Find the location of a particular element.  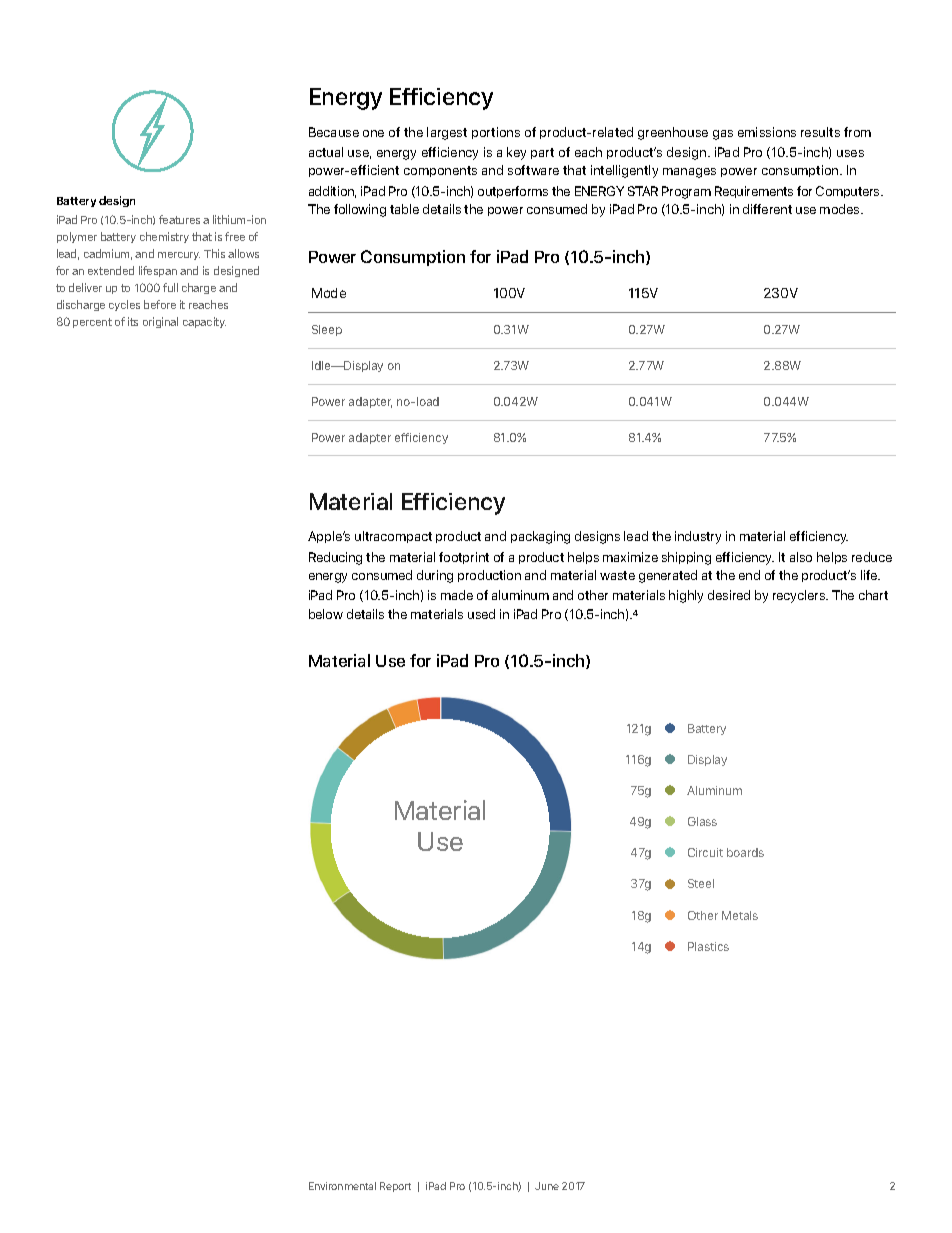

features is located at coordinates (179, 219).
